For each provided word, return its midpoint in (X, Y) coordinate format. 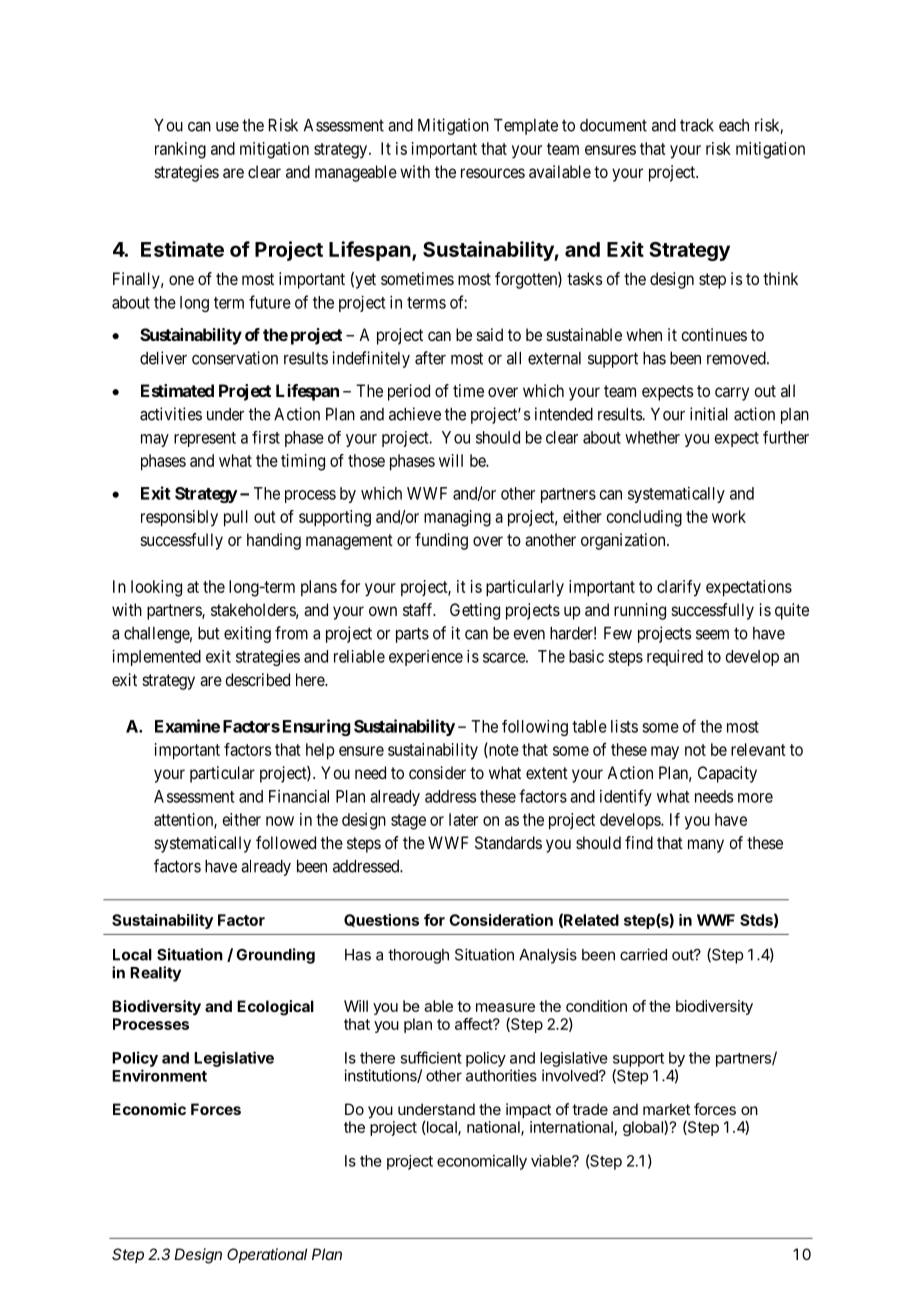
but (209, 633)
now (280, 821)
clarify (679, 588)
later (463, 819)
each (734, 125)
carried (643, 954)
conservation (235, 358)
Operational (267, 1255)
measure (505, 1007)
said (490, 334)
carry (732, 394)
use (227, 127)
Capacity (727, 774)
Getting (475, 611)
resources (493, 173)
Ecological (275, 1008)
